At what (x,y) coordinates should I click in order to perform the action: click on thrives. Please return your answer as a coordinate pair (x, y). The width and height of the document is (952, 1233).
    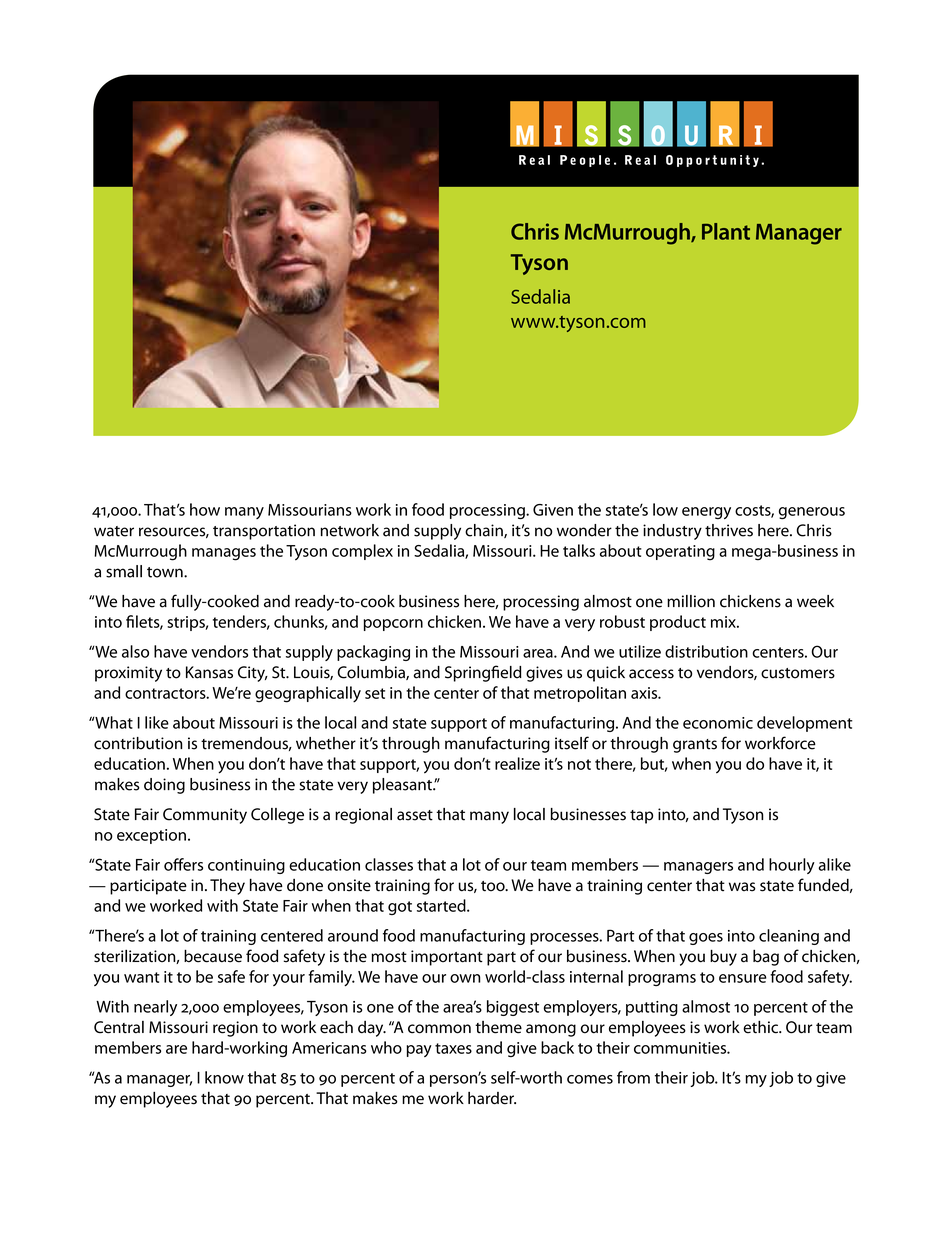
    Looking at the image, I should click on (729, 530).
